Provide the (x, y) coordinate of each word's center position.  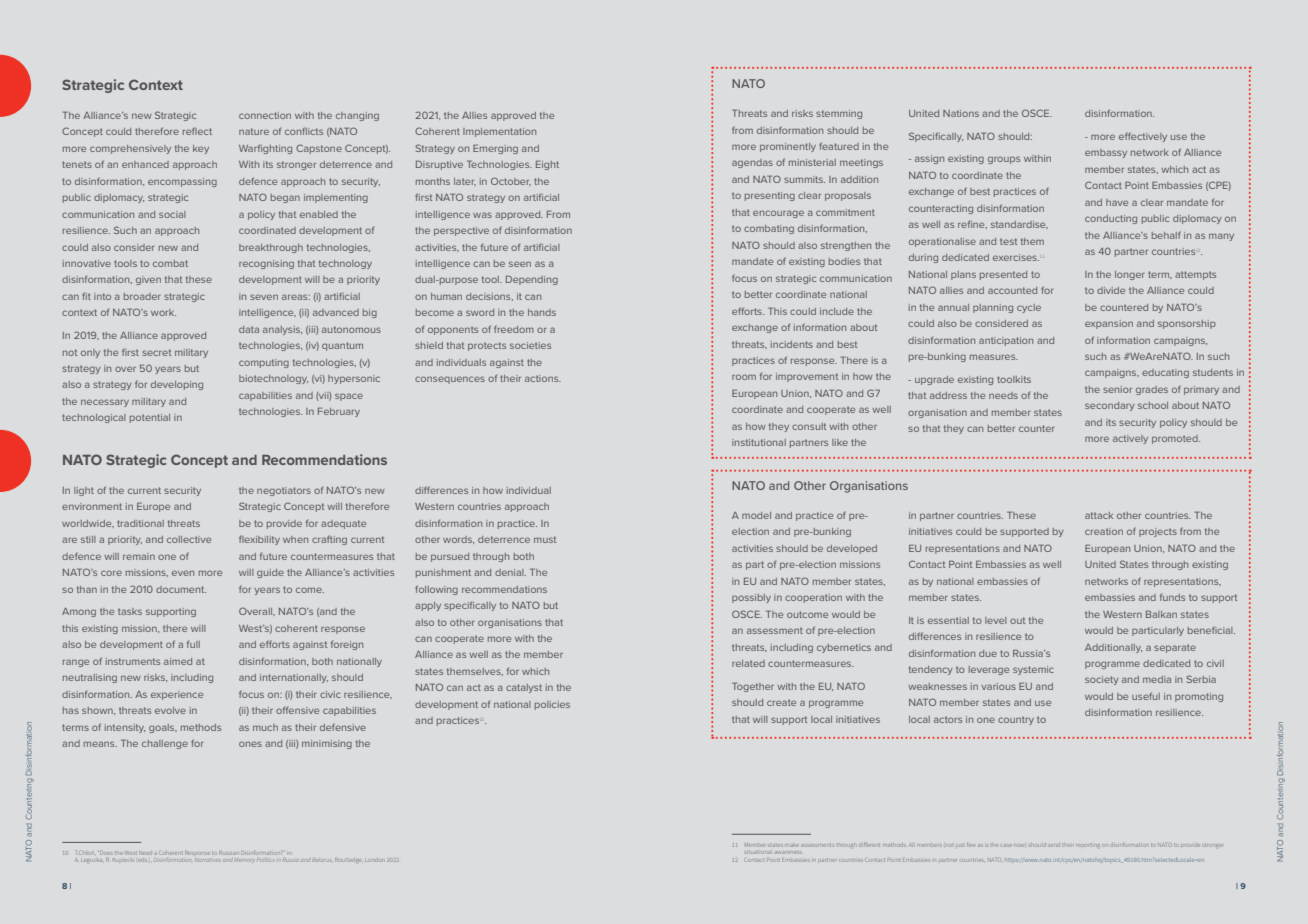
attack (1099, 515)
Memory (244, 860)
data (249, 329)
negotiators (284, 491)
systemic (1033, 670)
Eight (547, 165)
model (756, 515)
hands (542, 312)
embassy (1106, 153)
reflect (197, 131)
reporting (1088, 845)
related (748, 663)
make (791, 845)
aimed (178, 661)
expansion (1109, 324)
